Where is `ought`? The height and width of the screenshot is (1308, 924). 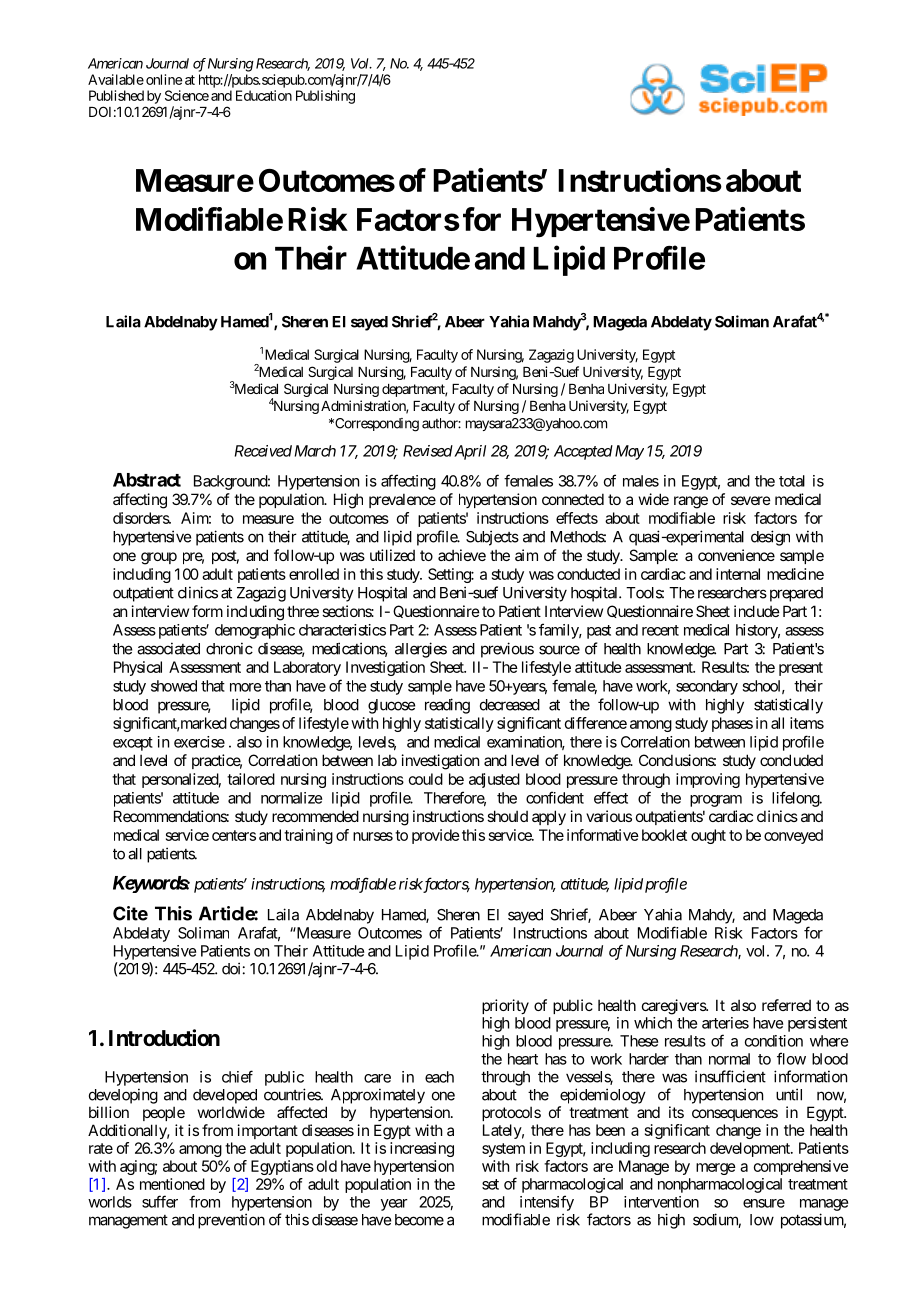 ought is located at coordinates (708, 836).
